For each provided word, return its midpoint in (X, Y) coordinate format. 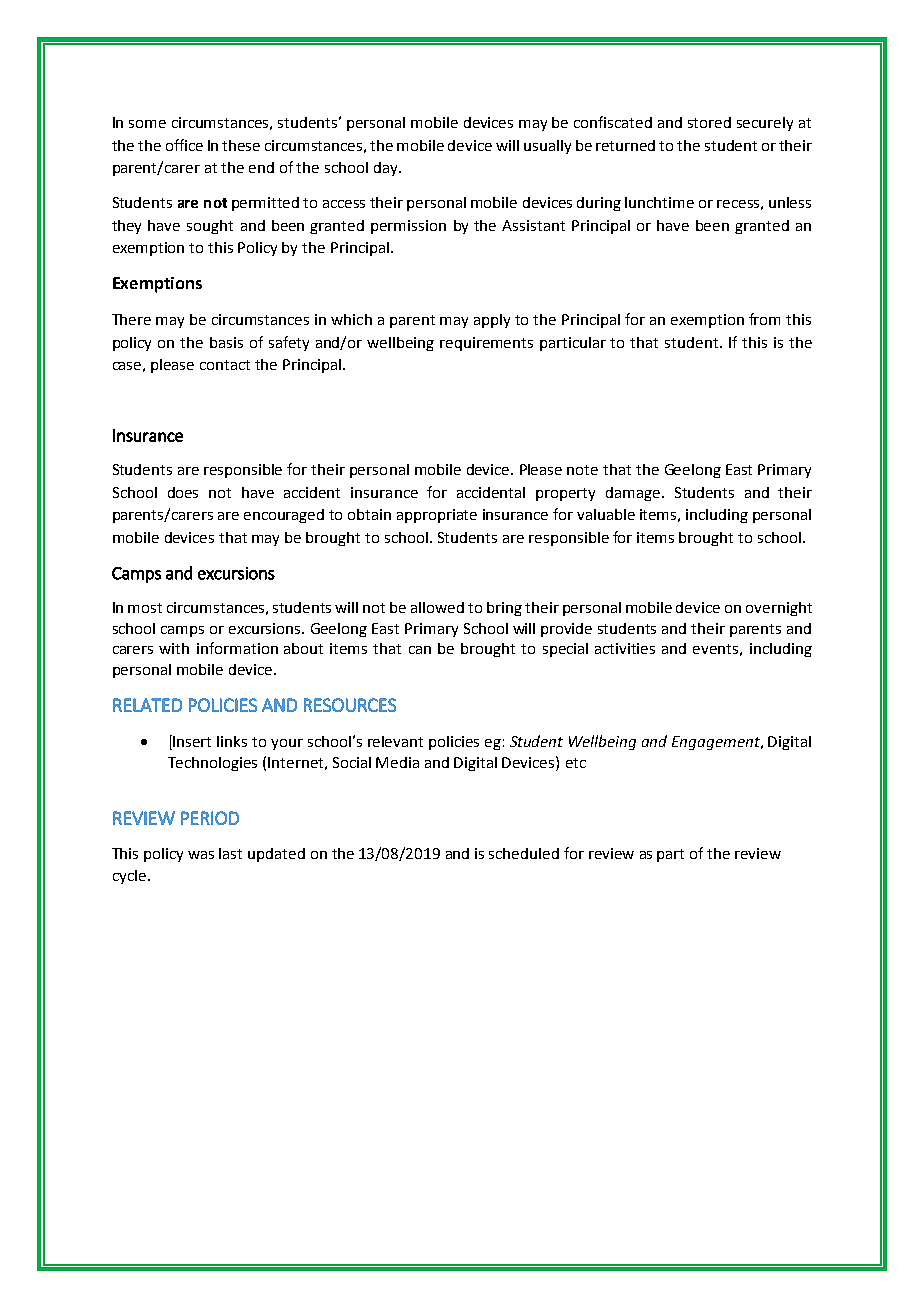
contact (225, 365)
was (201, 855)
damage (634, 494)
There (131, 319)
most (145, 608)
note (582, 470)
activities (625, 648)
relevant (395, 741)
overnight (779, 609)
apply (492, 321)
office (184, 145)
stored (709, 122)
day (387, 169)
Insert (192, 741)
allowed (437, 607)
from (764, 319)
